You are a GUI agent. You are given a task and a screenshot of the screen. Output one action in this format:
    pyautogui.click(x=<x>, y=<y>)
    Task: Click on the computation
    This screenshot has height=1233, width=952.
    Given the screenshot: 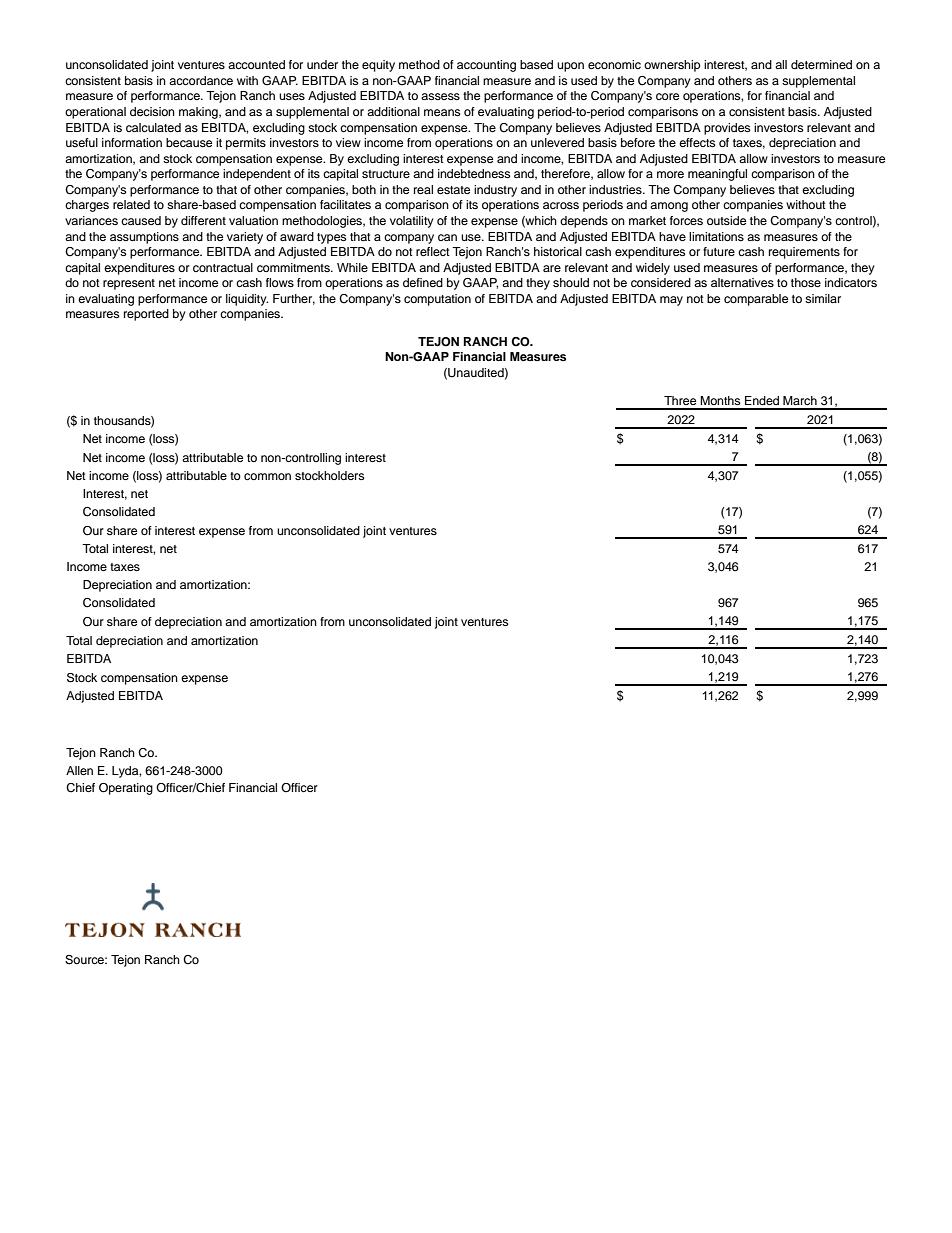 What is the action you would take?
    pyautogui.click(x=437, y=300)
